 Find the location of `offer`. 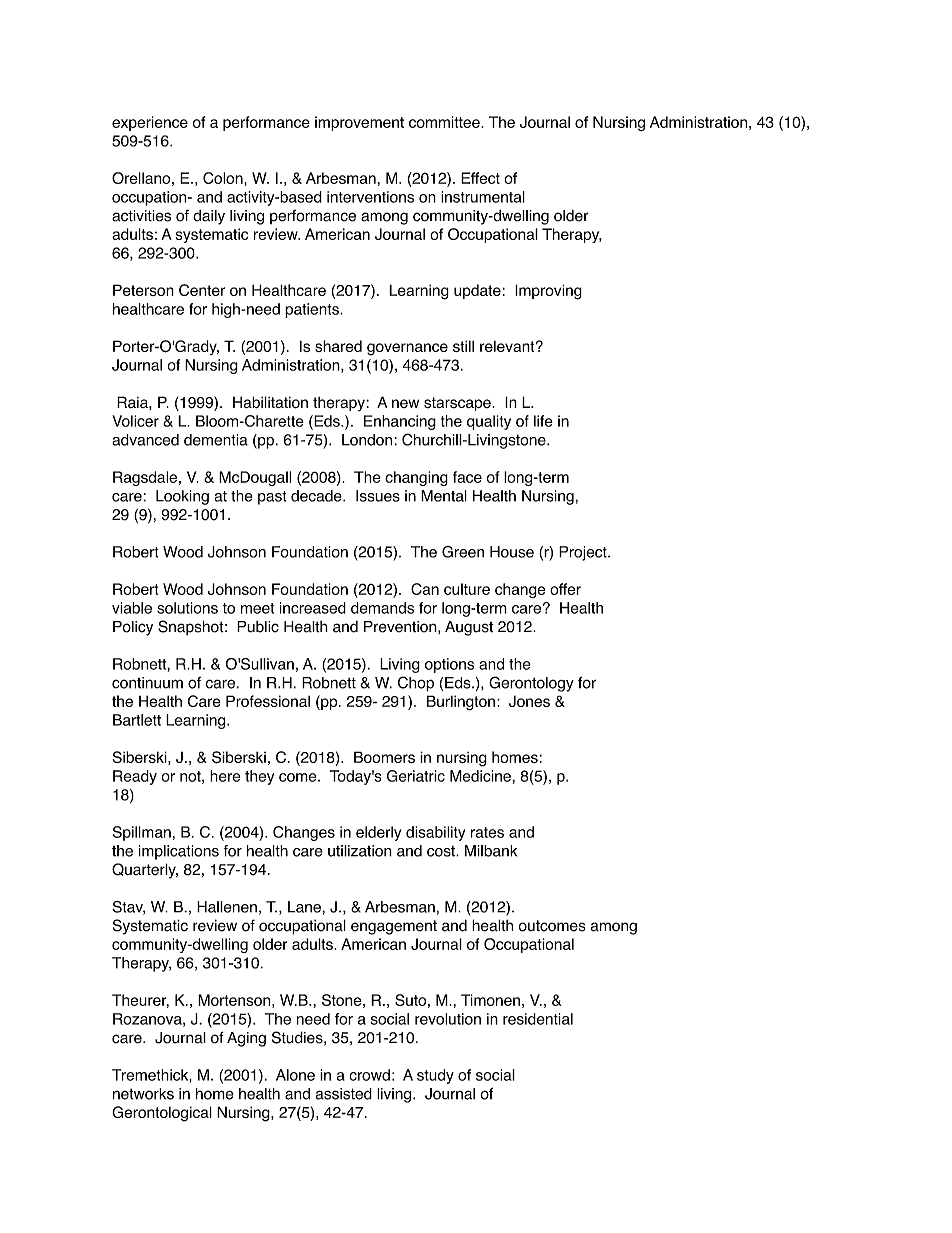

offer is located at coordinates (565, 589).
